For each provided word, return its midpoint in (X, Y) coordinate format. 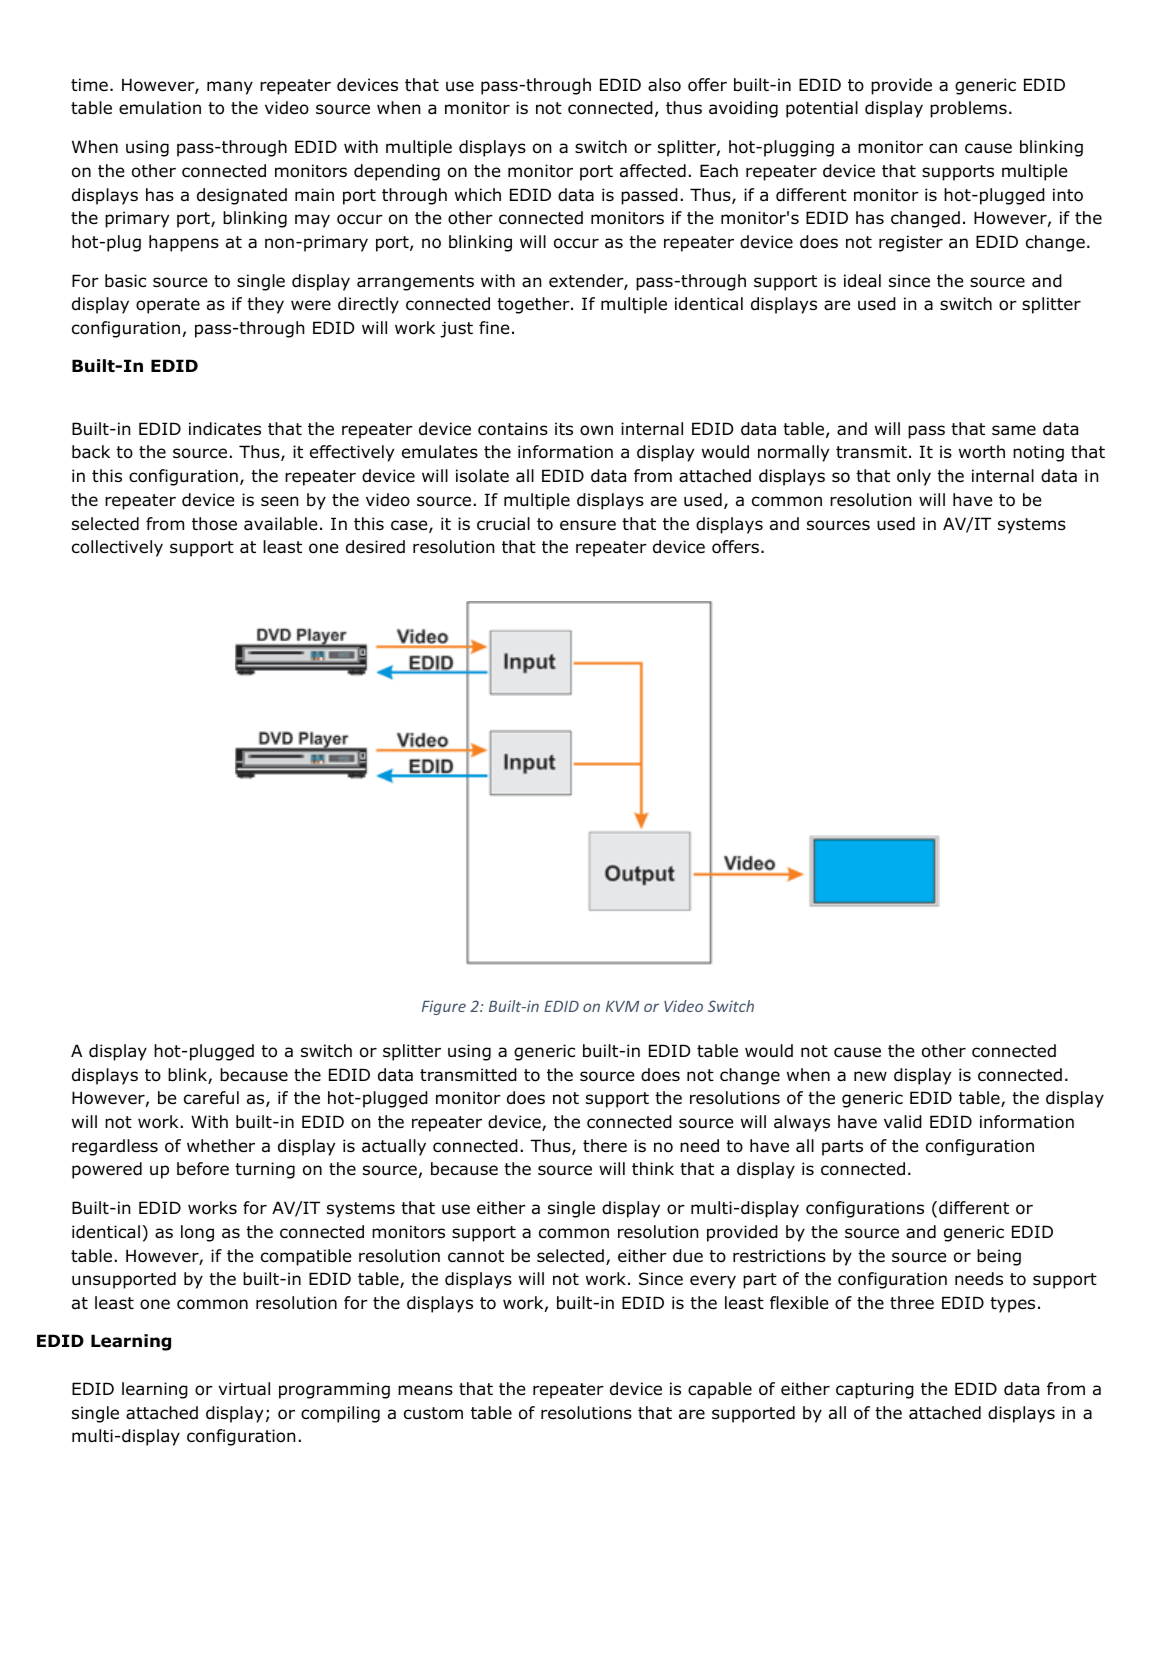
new (870, 1076)
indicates (225, 429)
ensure (588, 525)
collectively (117, 548)
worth (982, 452)
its (564, 428)
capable (720, 1390)
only (914, 477)
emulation (160, 108)
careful (211, 1098)
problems (968, 109)
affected (653, 171)
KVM (622, 1006)
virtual (244, 1389)
